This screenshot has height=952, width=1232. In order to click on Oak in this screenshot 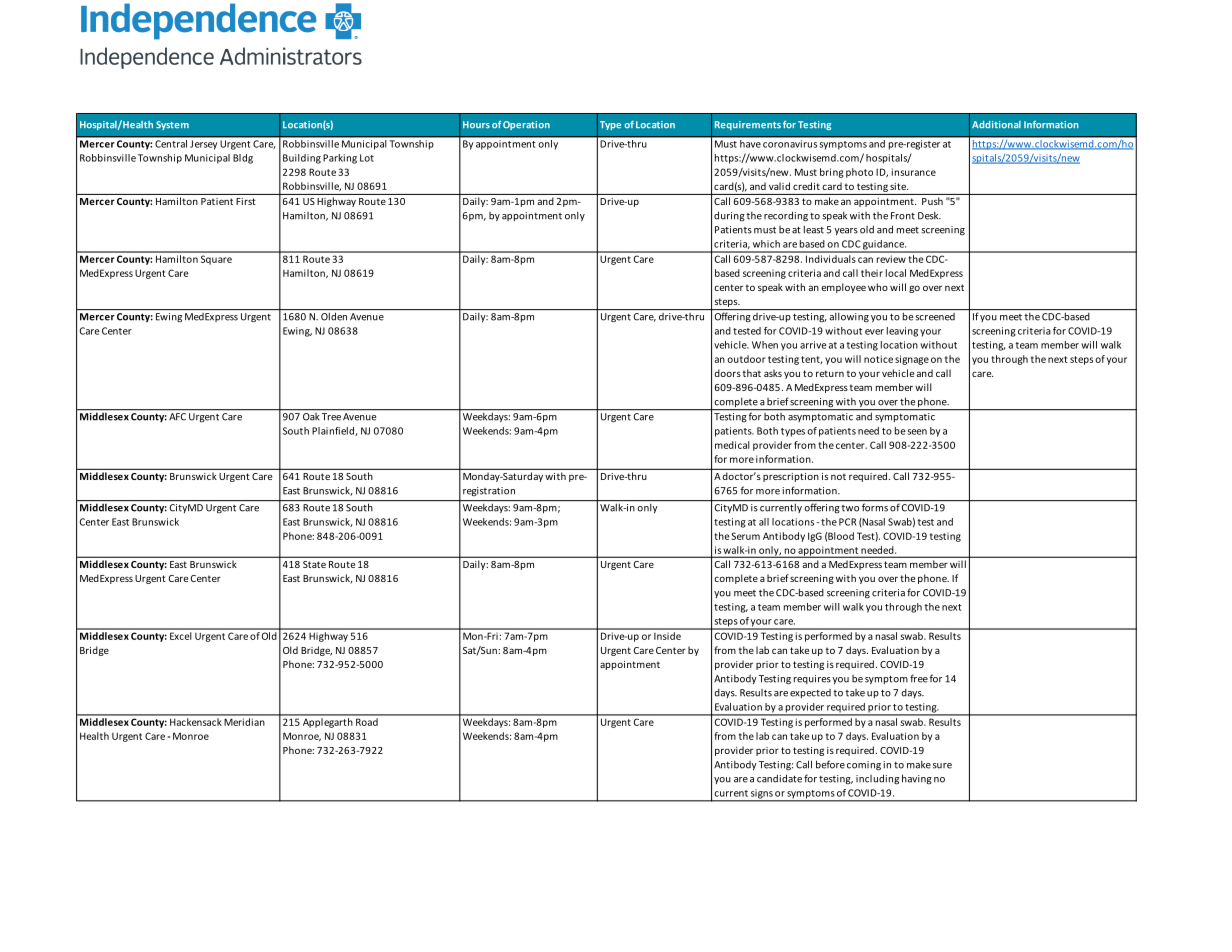, I will do `click(311, 415)`.
